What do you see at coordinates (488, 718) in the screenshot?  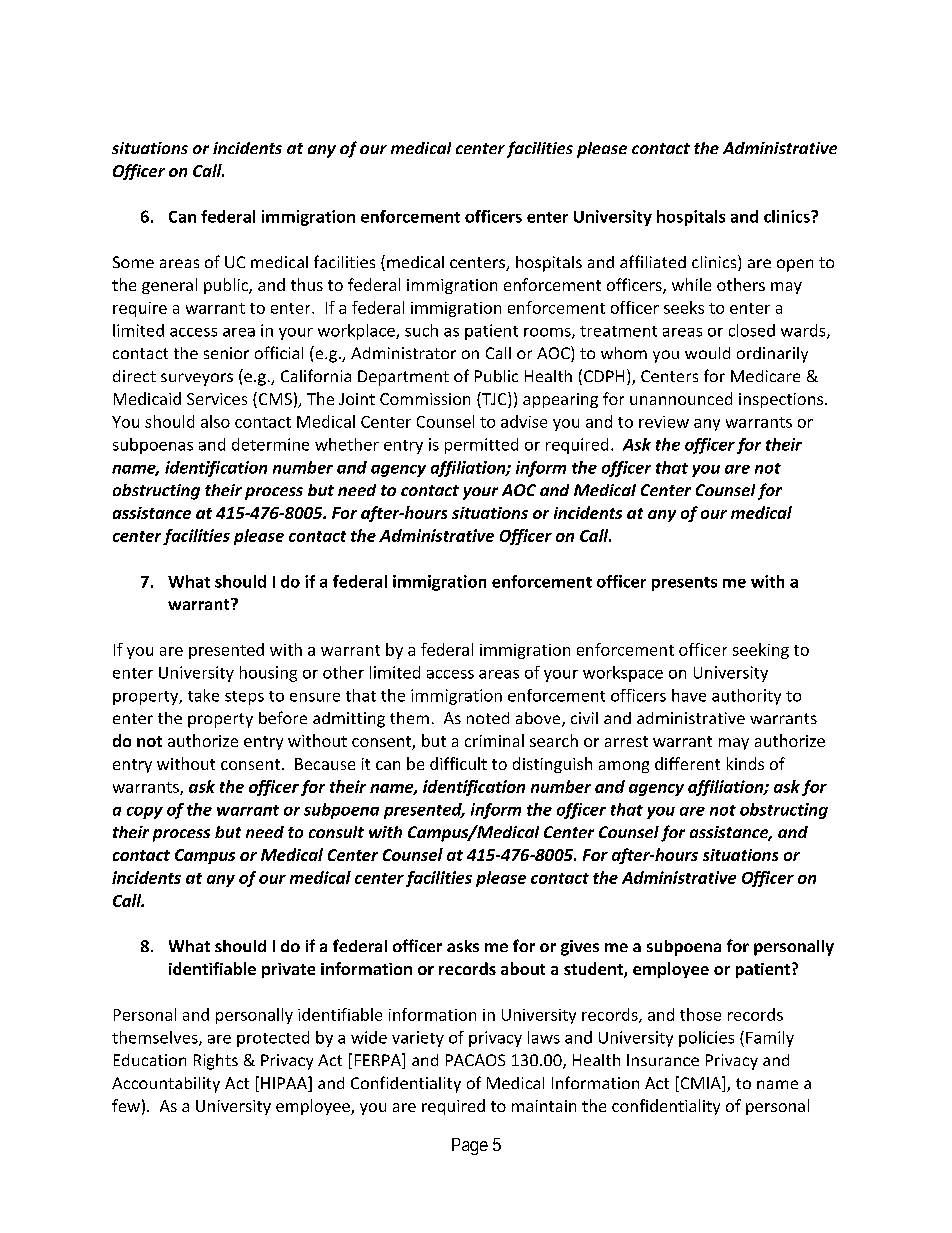 I see `noted` at bounding box center [488, 718].
